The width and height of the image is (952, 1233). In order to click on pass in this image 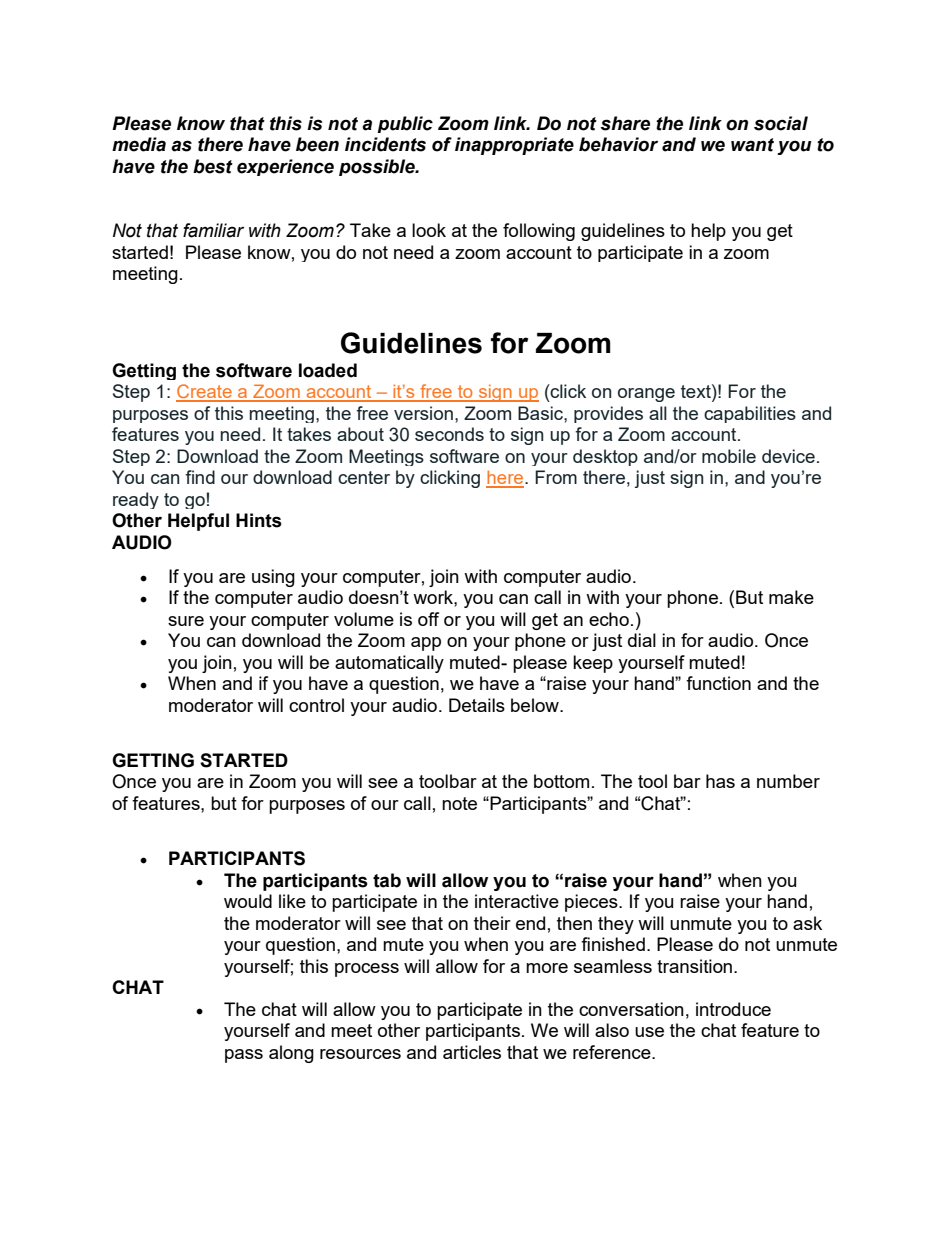, I will do `click(244, 1056)`.
